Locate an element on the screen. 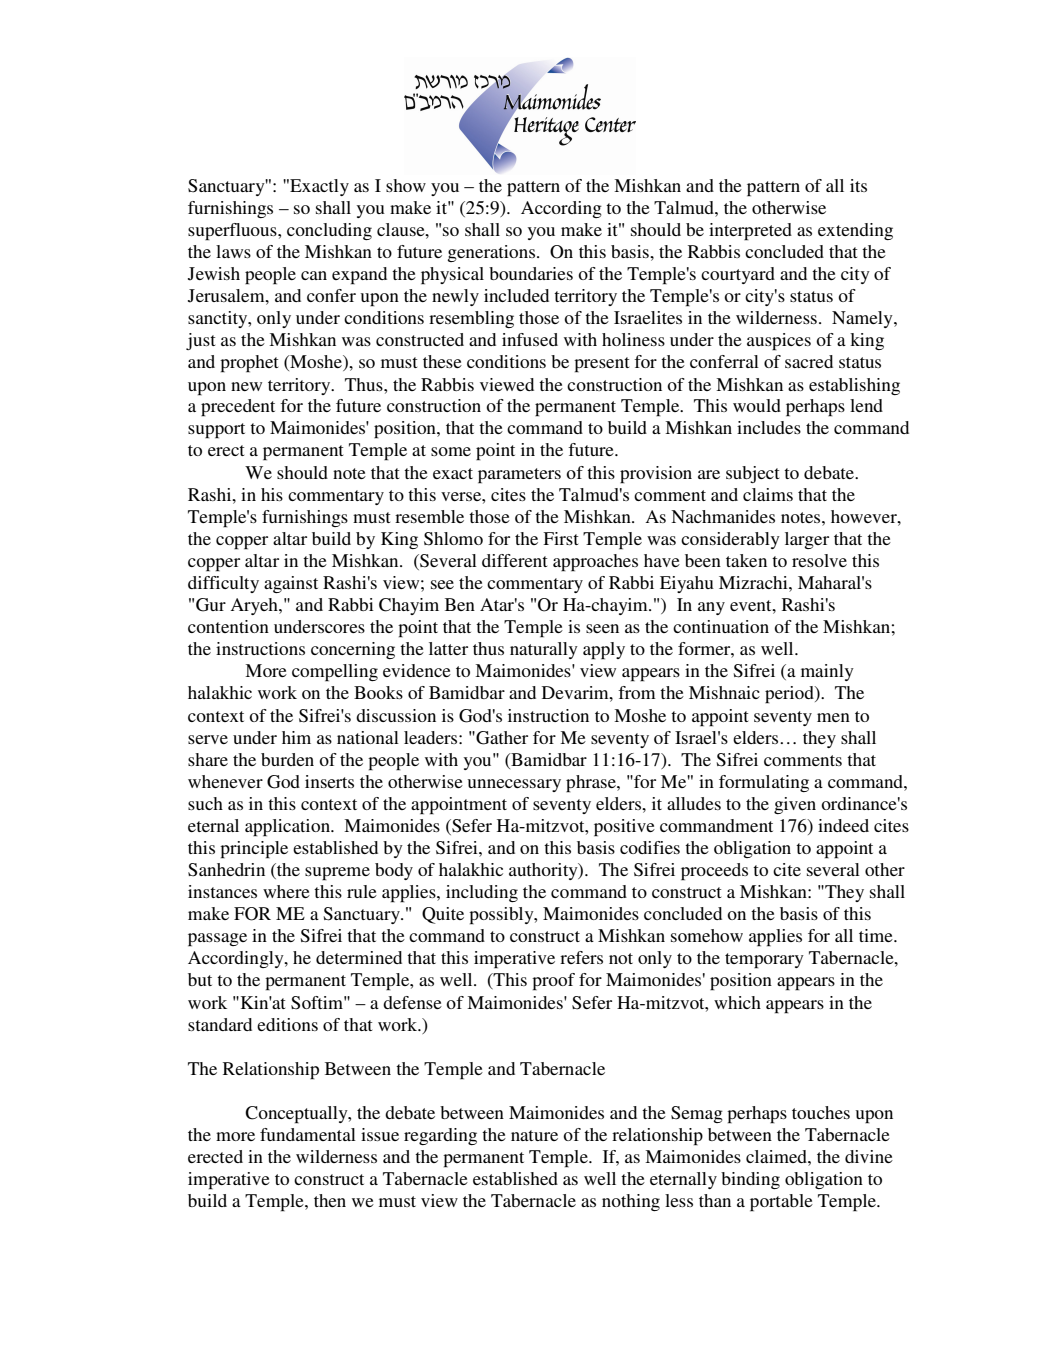 Image resolution: width=1041 pixels, height=1348 pixels. different is located at coordinates (514, 560).
